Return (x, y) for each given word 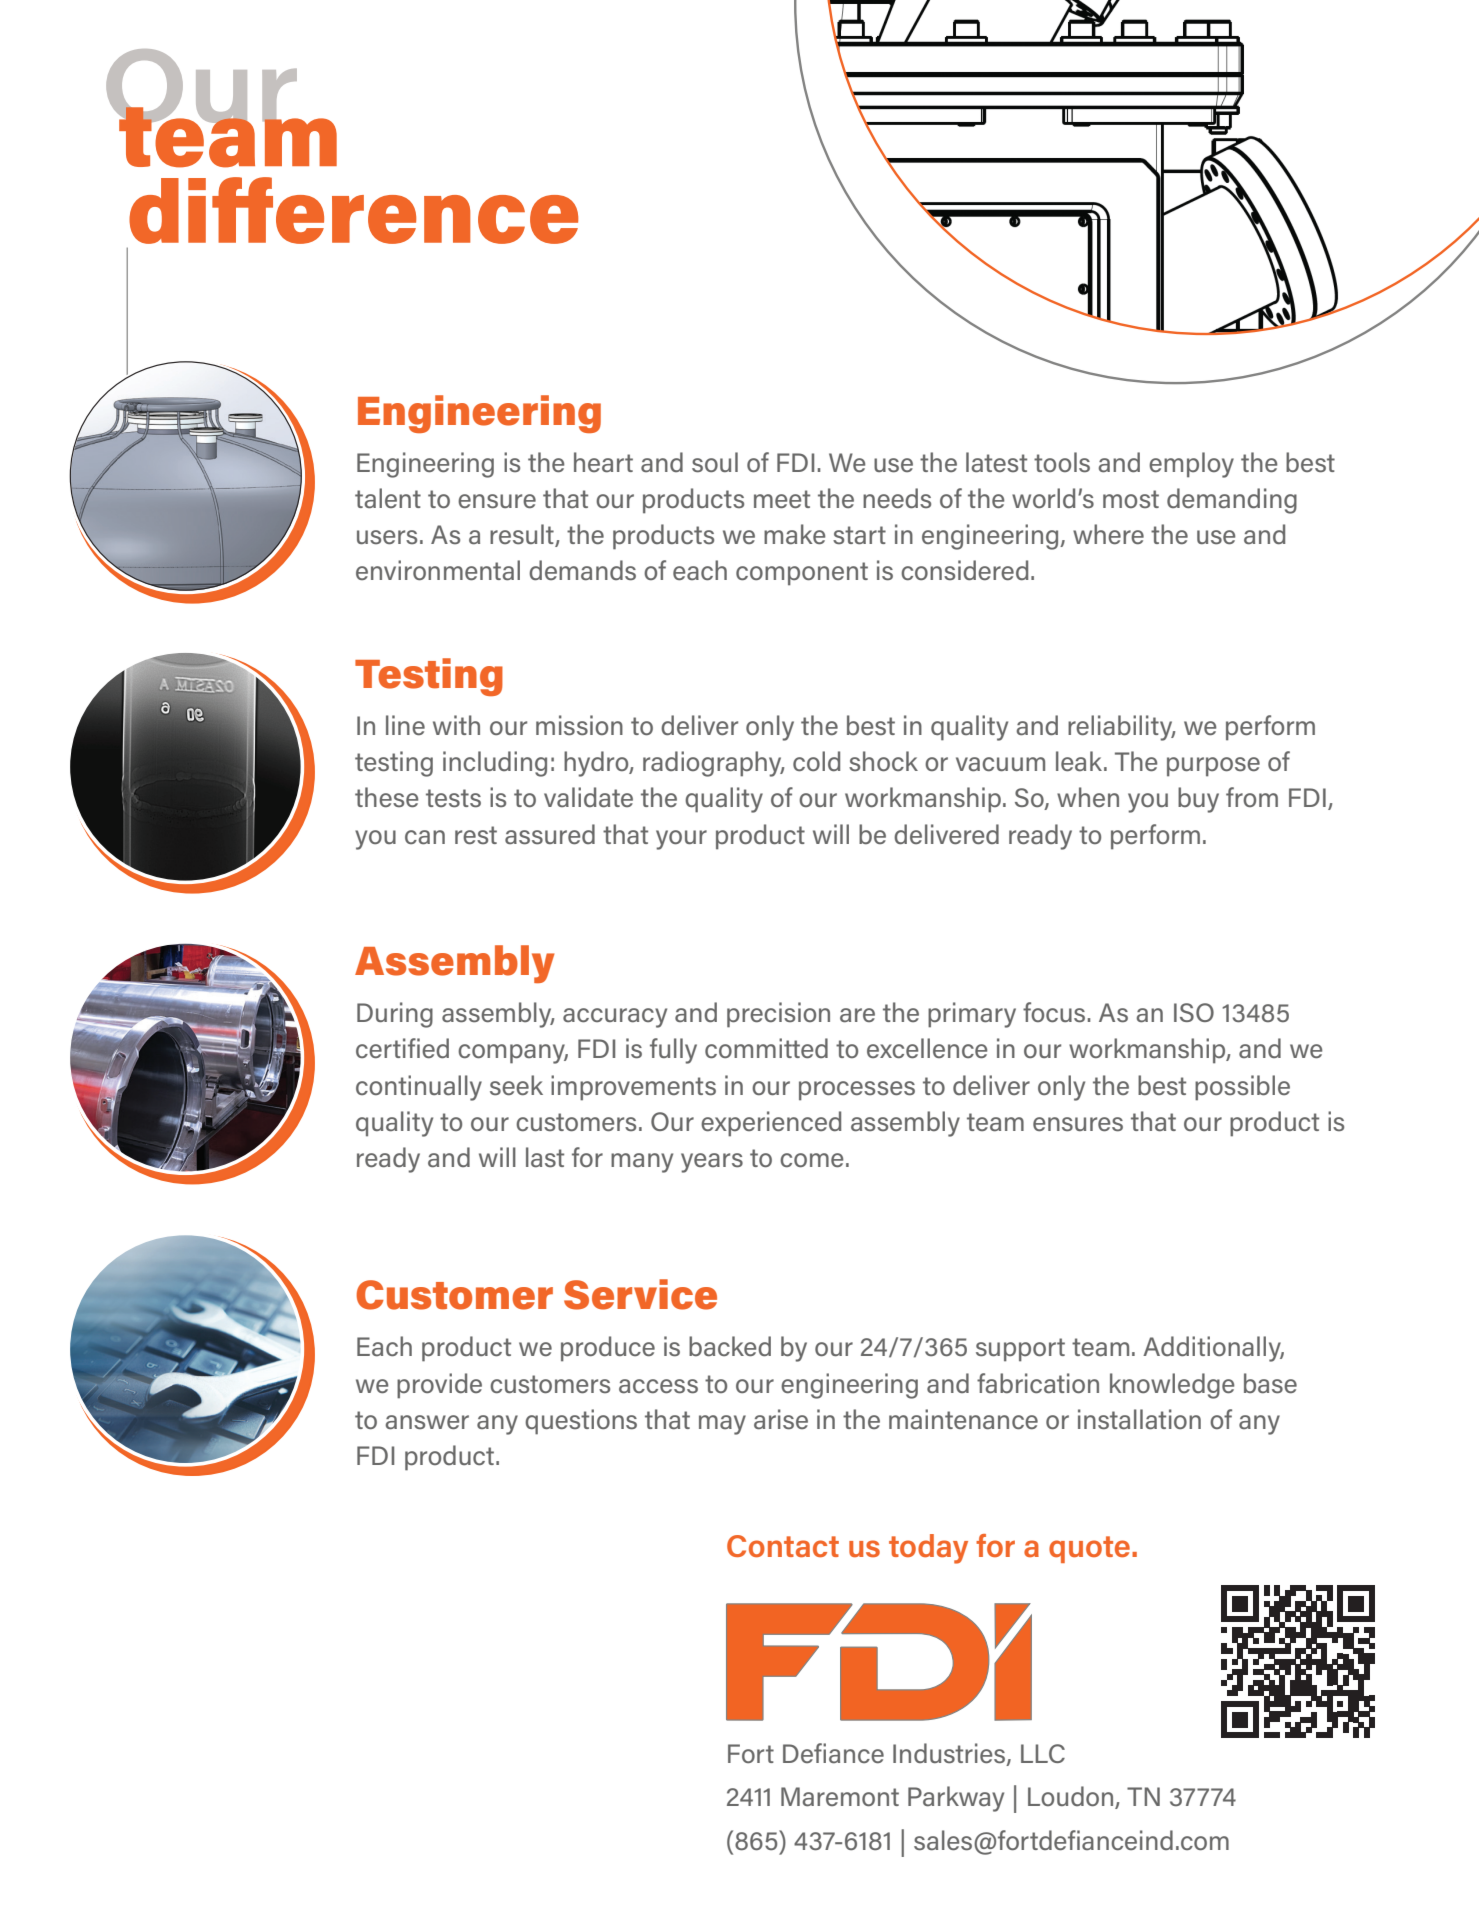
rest (476, 835)
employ (1191, 465)
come (811, 1160)
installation (1139, 1419)
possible (1242, 1088)
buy (1198, 800)
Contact (783, 1546)
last (545, 1157)
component (802, 574)
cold (816, 761)
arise (781, 1419)
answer (427, 1422)
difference (353, 210)
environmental (438, 570)
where (1108, 534)
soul (715, 462)
